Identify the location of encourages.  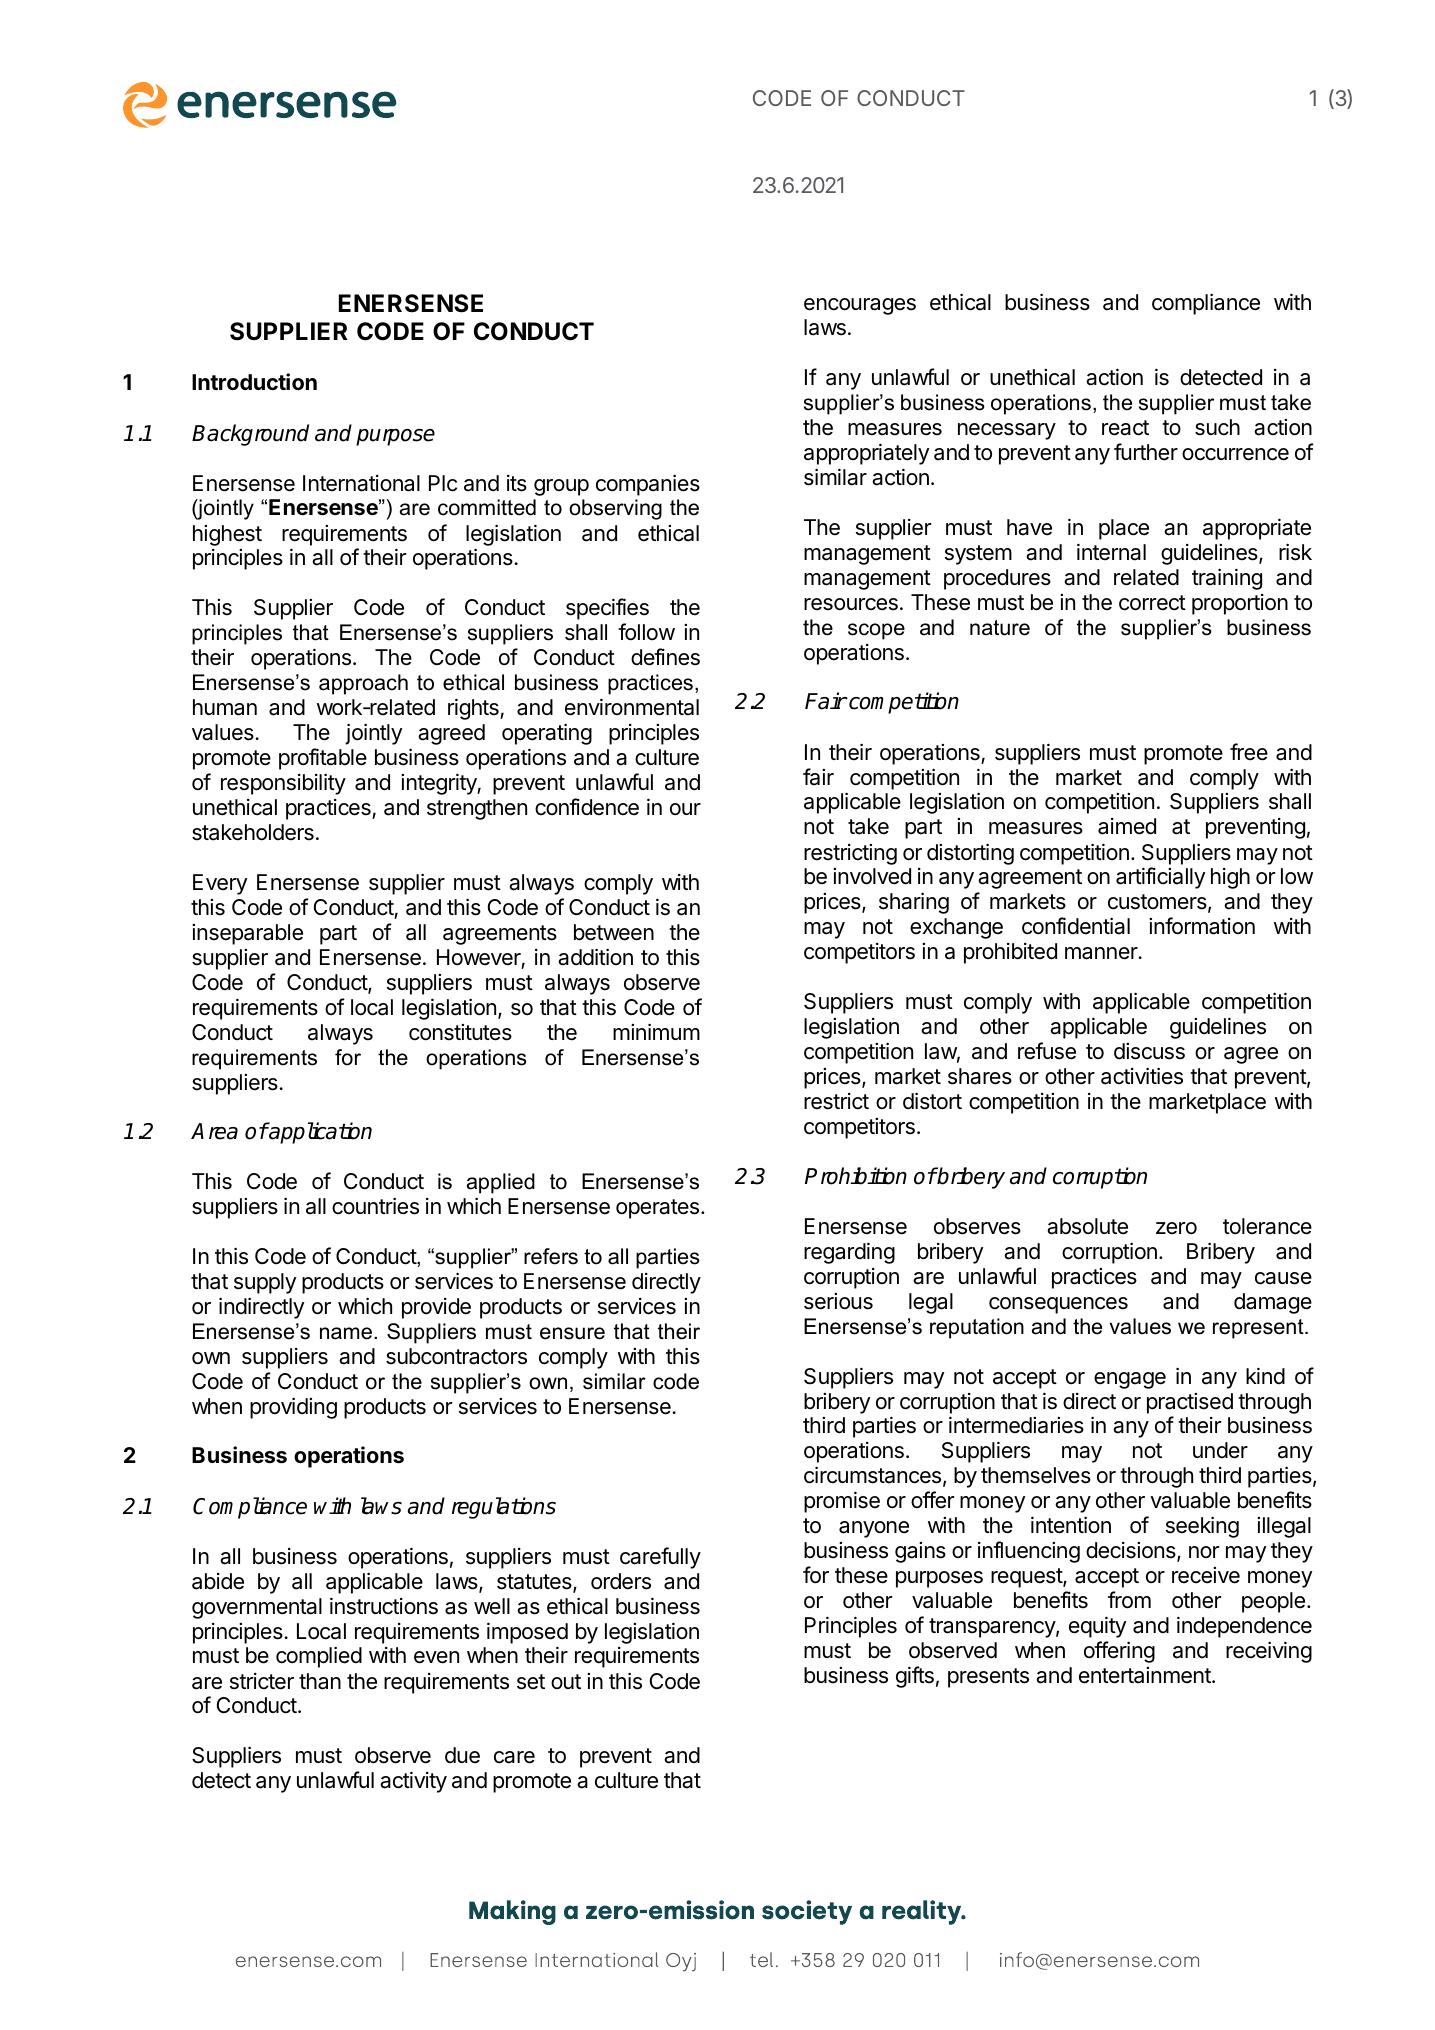
(860, 306).
